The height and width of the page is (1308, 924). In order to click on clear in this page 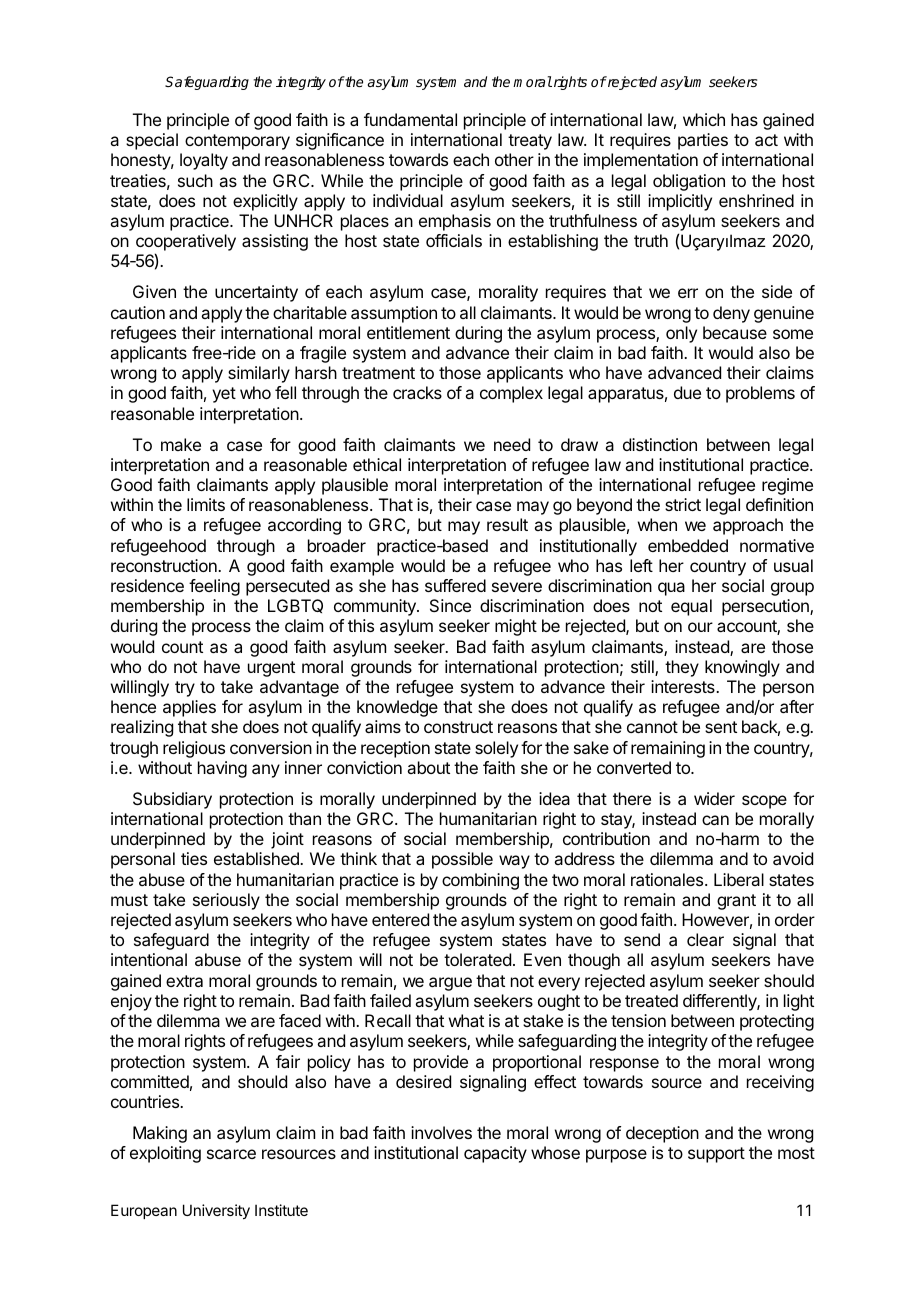, I will do `click(705, 939)`.
